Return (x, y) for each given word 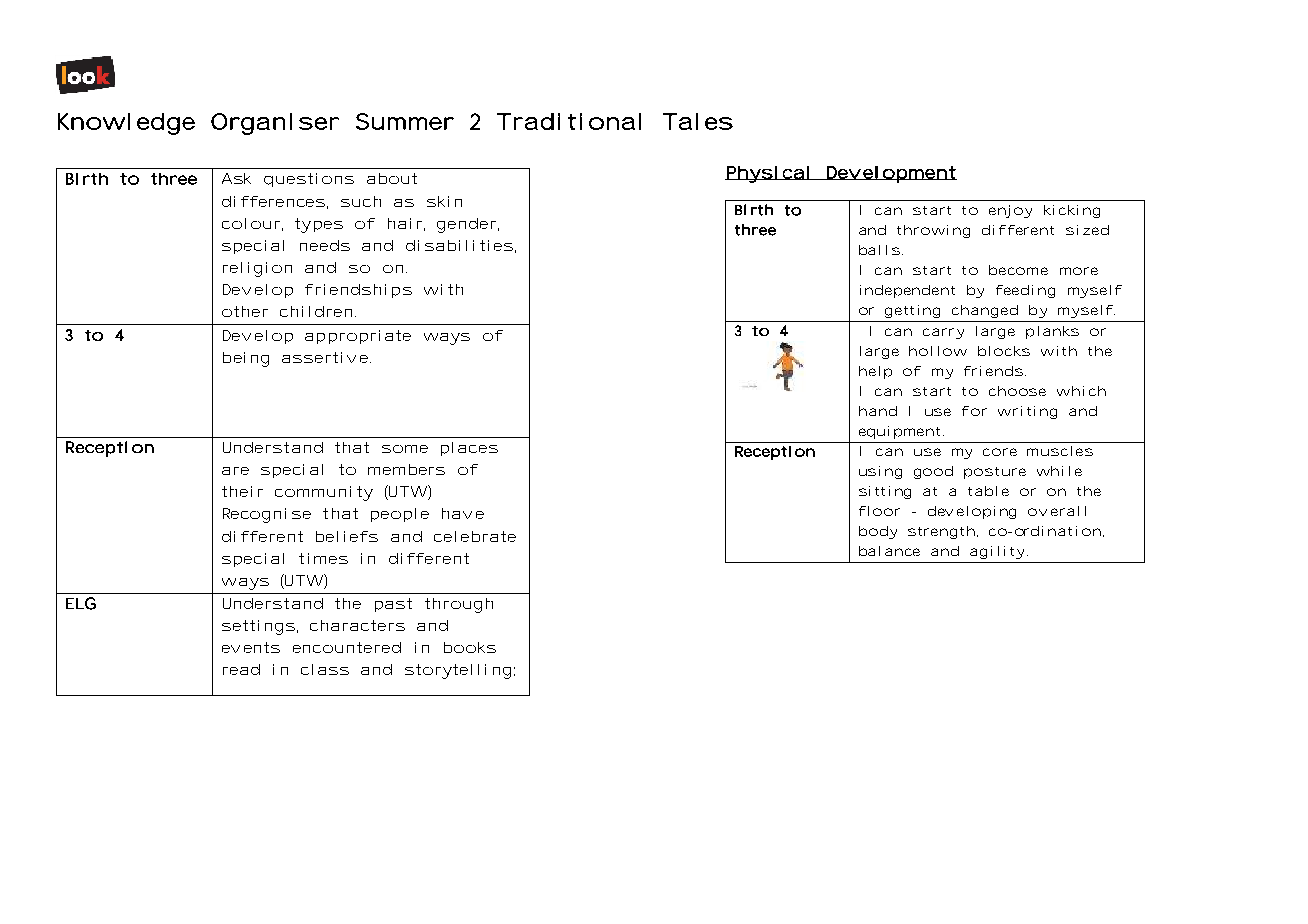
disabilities (459, 245)
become (1018, 270)
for (974, 411)
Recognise (267, 515)
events (251, 647)
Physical (768, 174)
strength (941, 532)
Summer (405, 121)
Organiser (275, 124)
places (469, 449)
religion (257, 269)
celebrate (475, 536)
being (246, 359)
